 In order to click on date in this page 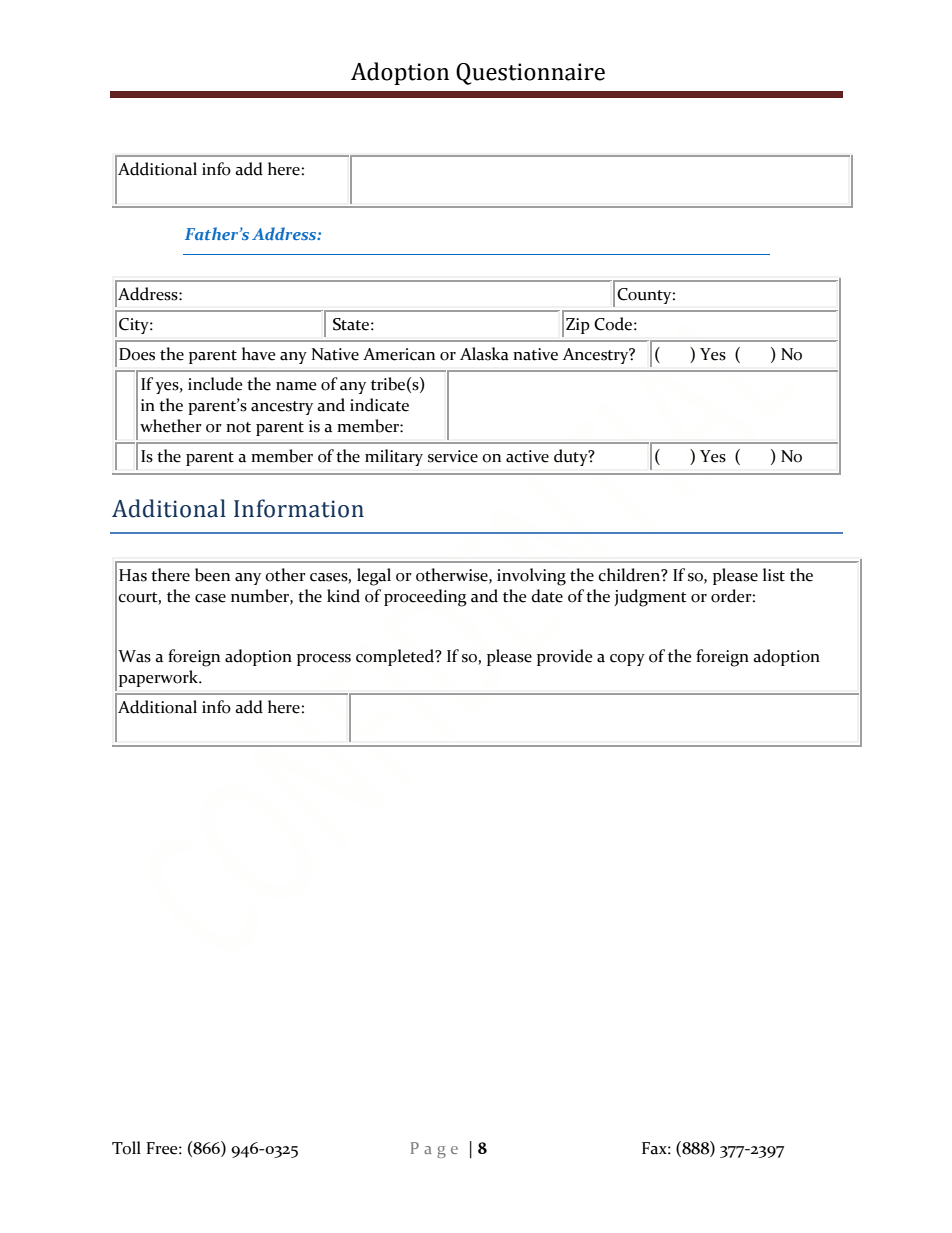, I will do `click(547, 596)`.
